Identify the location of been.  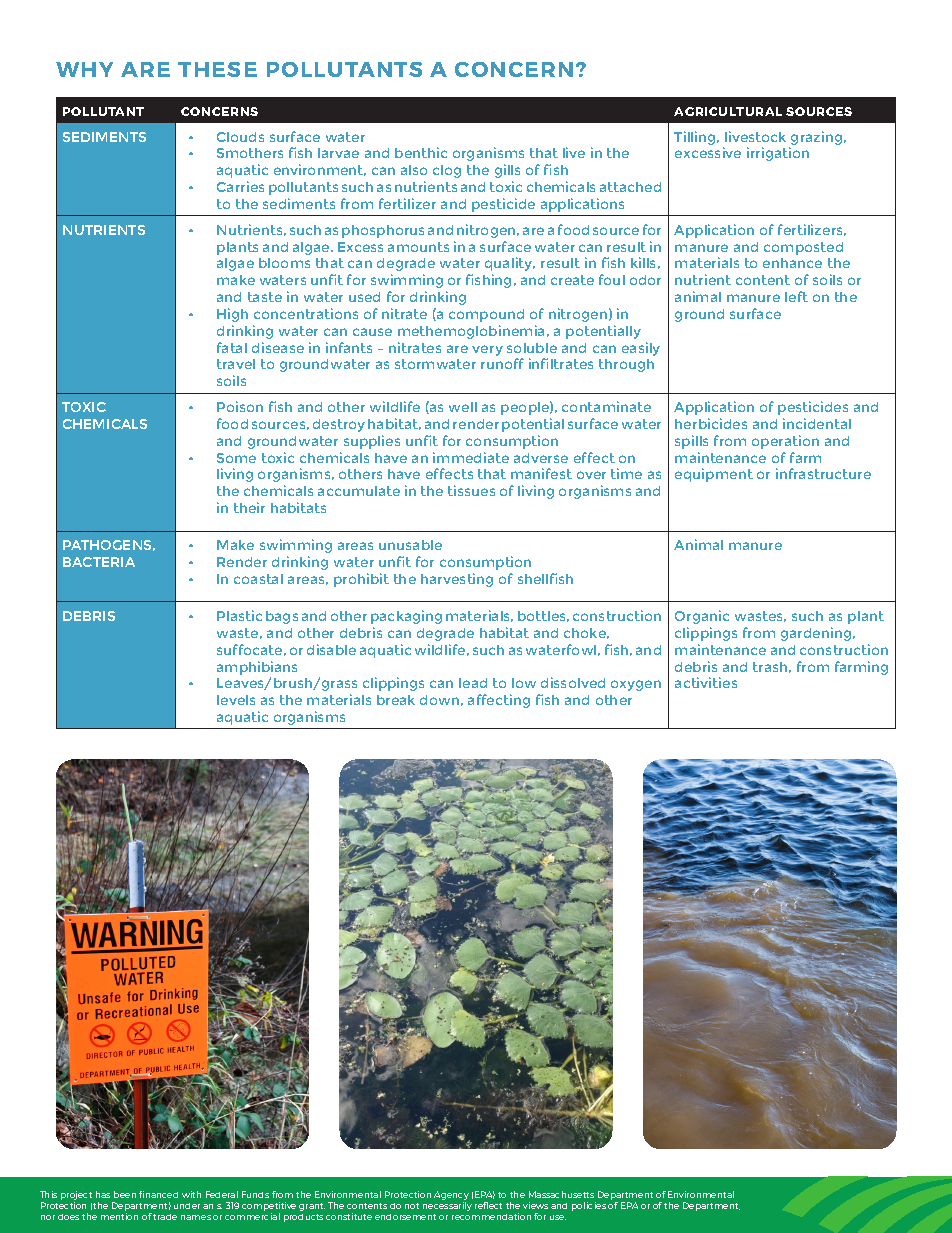
(125, 1194).
